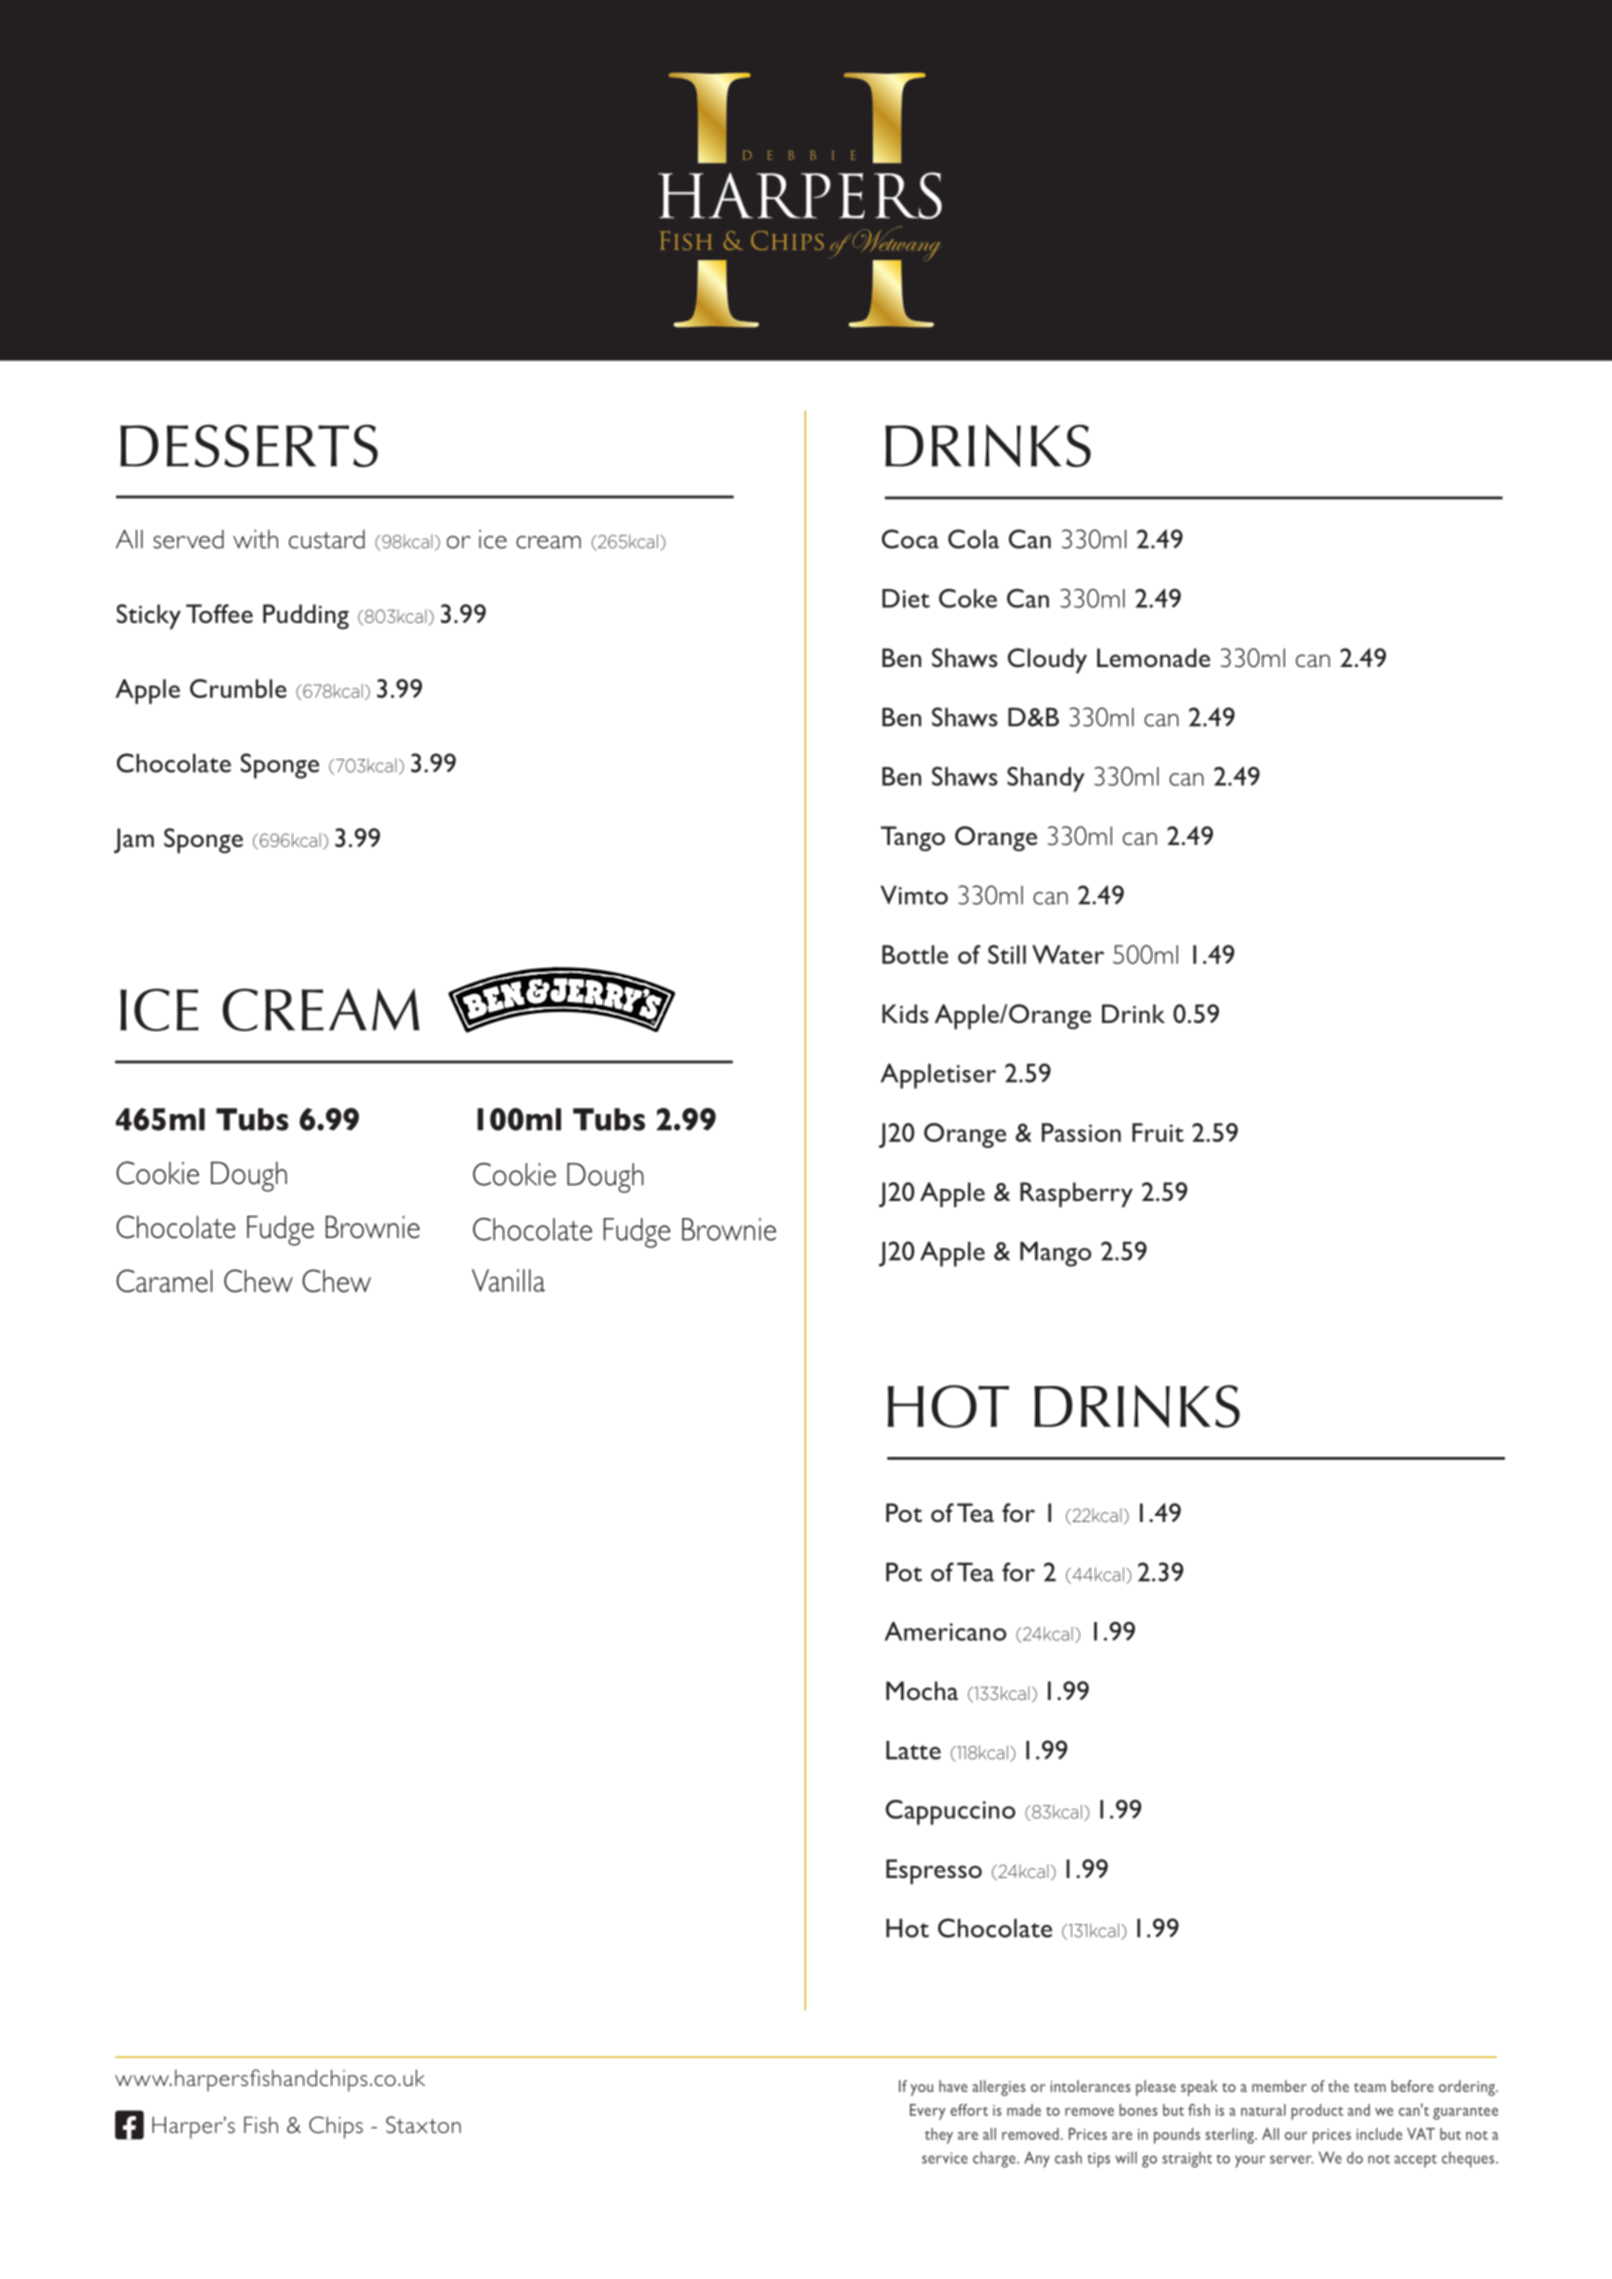 This image has width=1612, height=2279. Describe the element at coordinates (906, 598) in the image. I see `Diet` at that location.
